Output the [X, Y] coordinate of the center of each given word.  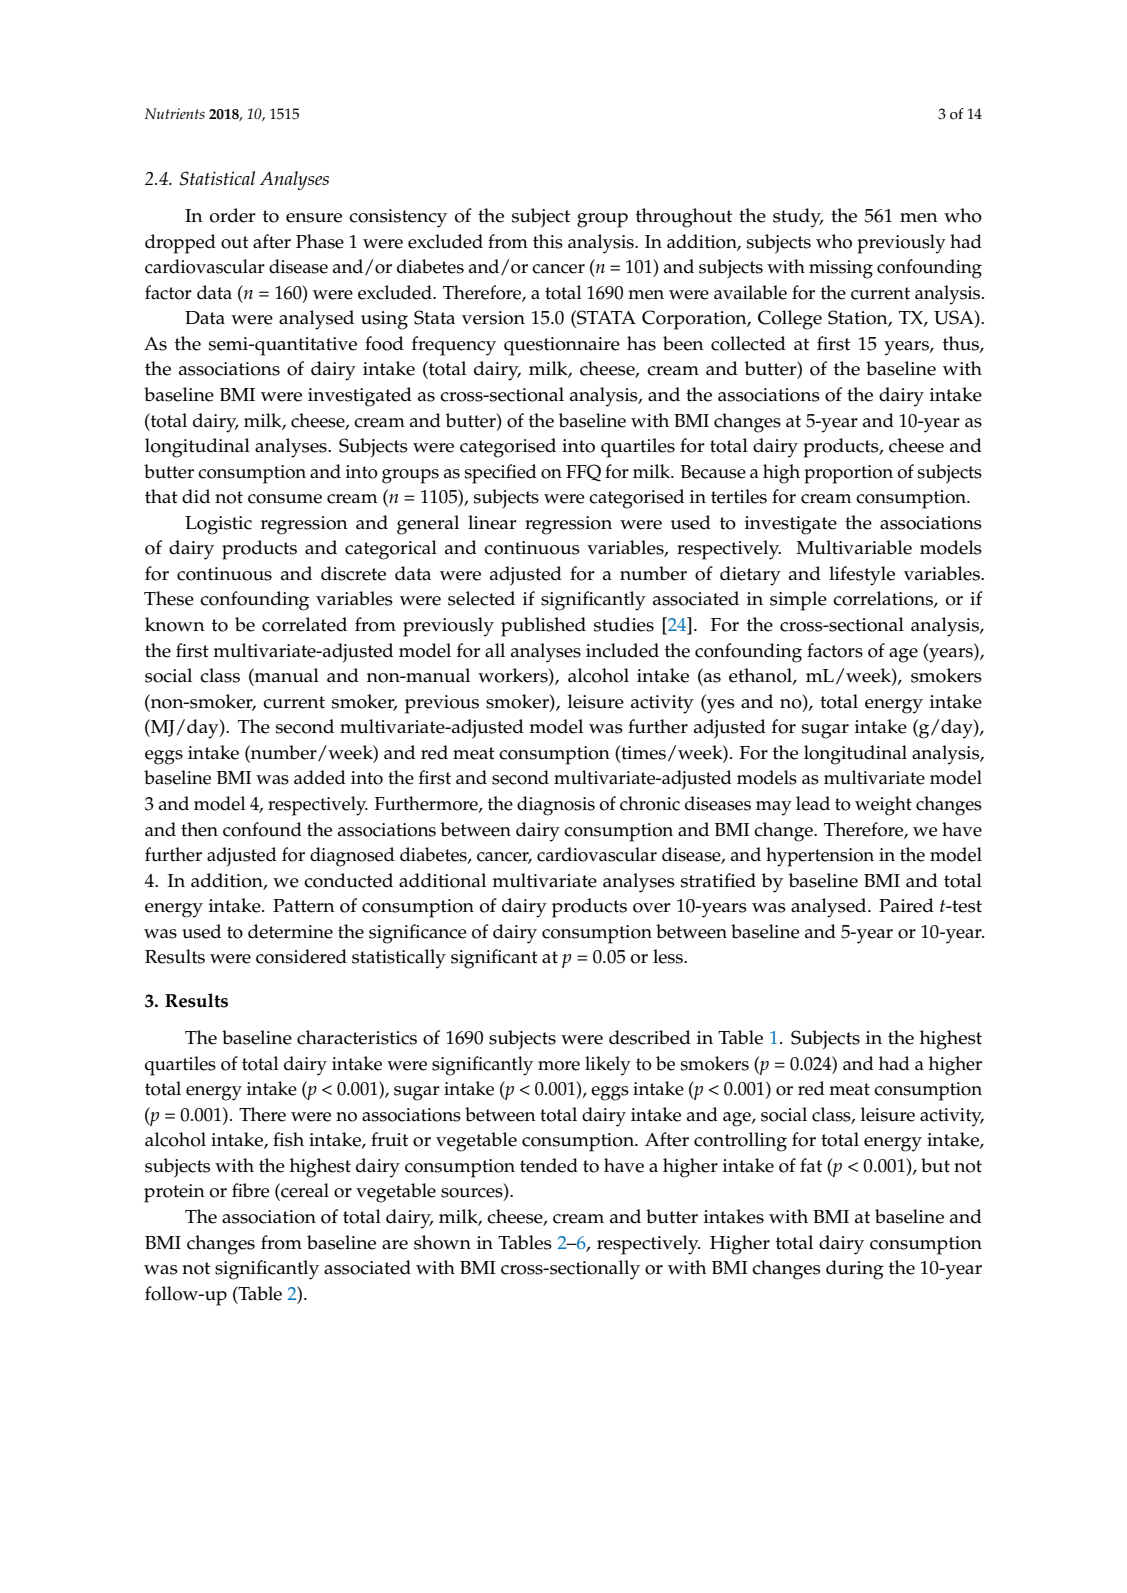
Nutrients [175, 113]
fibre [251, 1190]
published [543, 627]
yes [720, 706]
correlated [304, 624]
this [548, 241]
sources [473, 1194]
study [798, 218]
